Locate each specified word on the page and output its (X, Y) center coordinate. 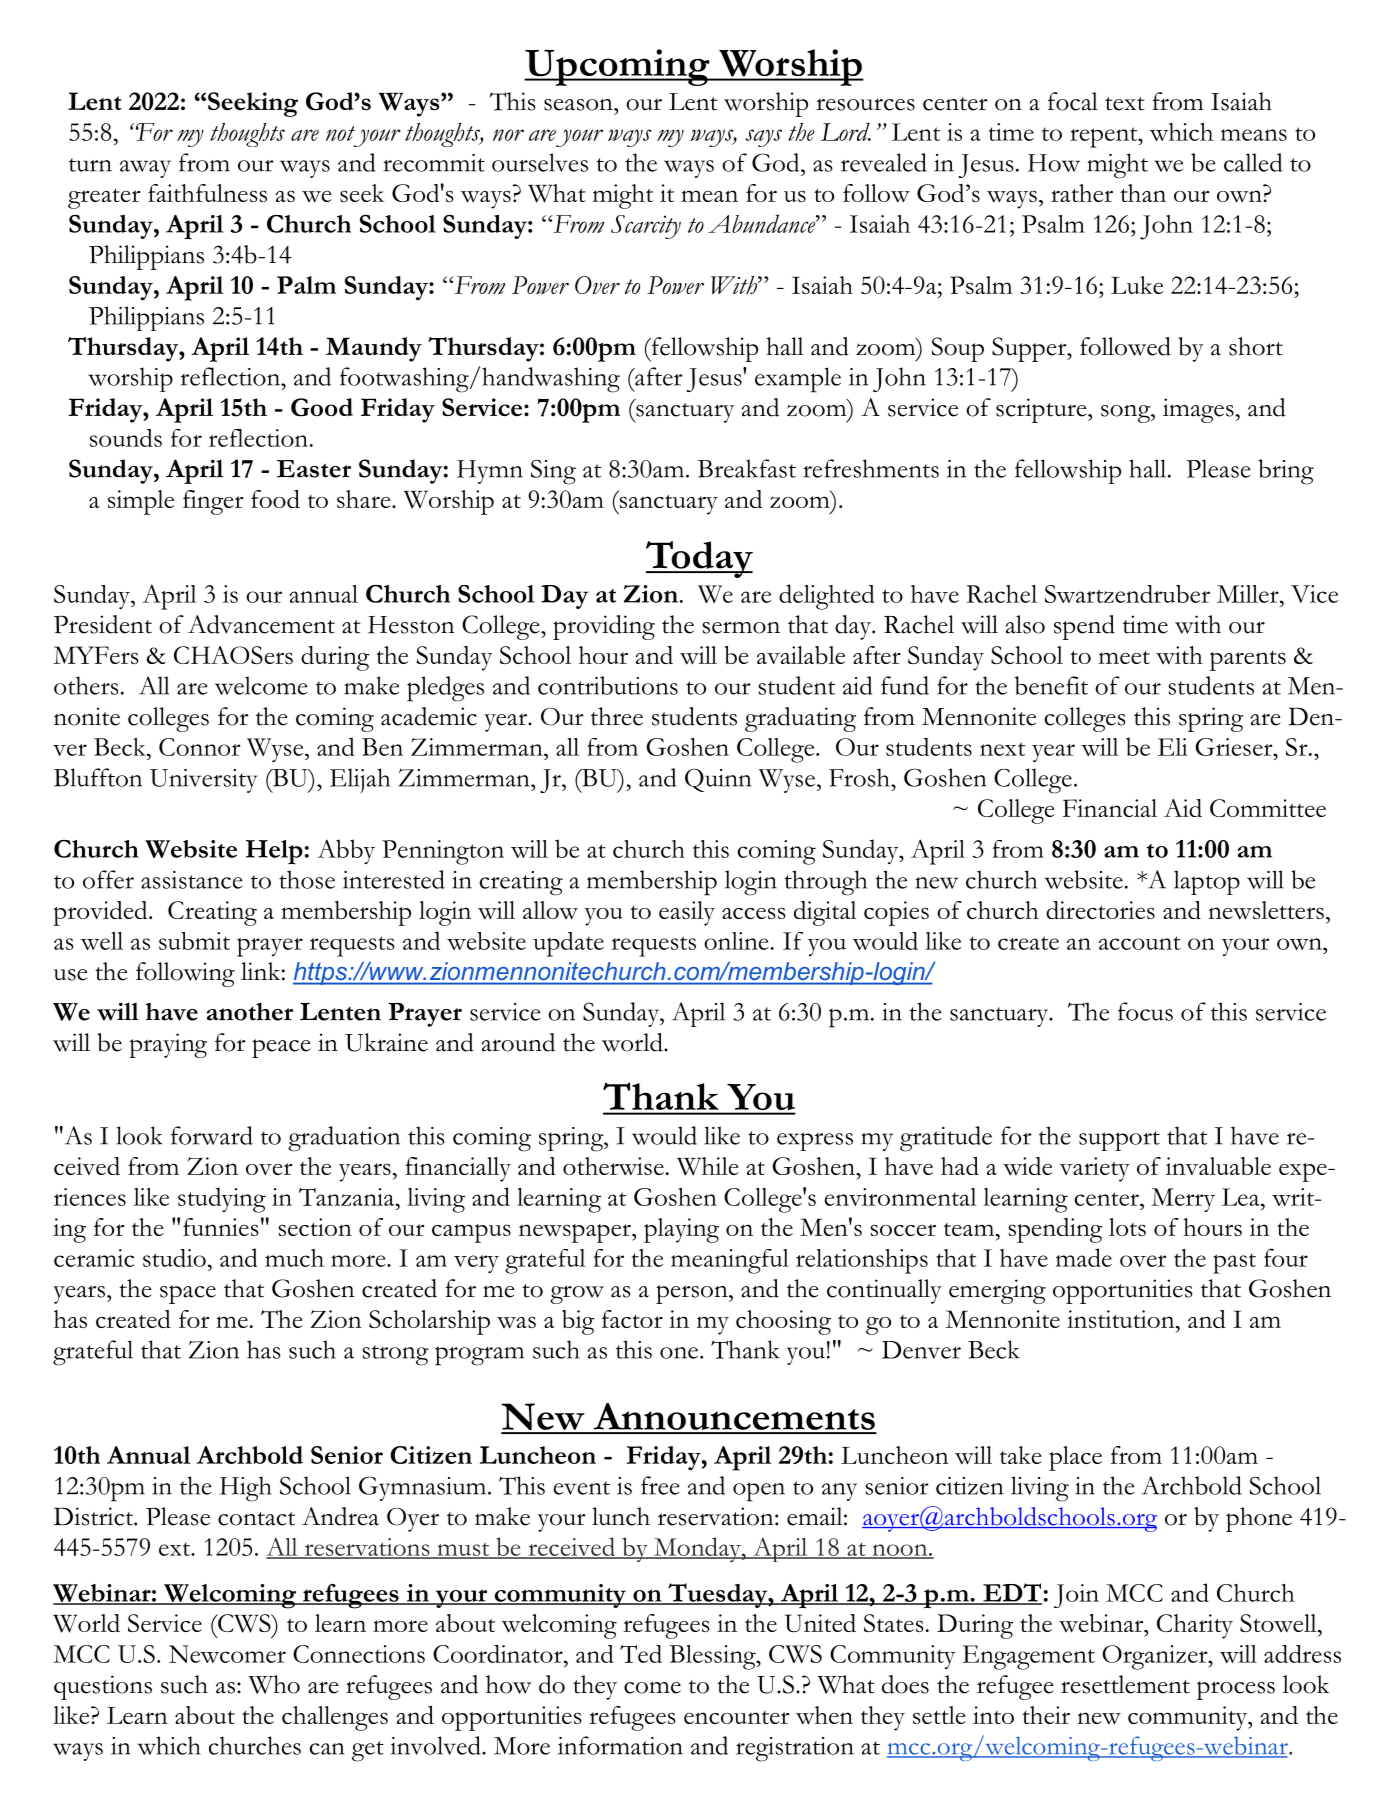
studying (222, 1200)
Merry (1183, 1200)
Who (274, 1684)
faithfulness (207, 193)
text (1125, 104)
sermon (741, 627)
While (708, 1166)
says (764, 138)
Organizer (1156, 1657)
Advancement (261, 624)
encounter (736, 1717)
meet (1124, 657)
